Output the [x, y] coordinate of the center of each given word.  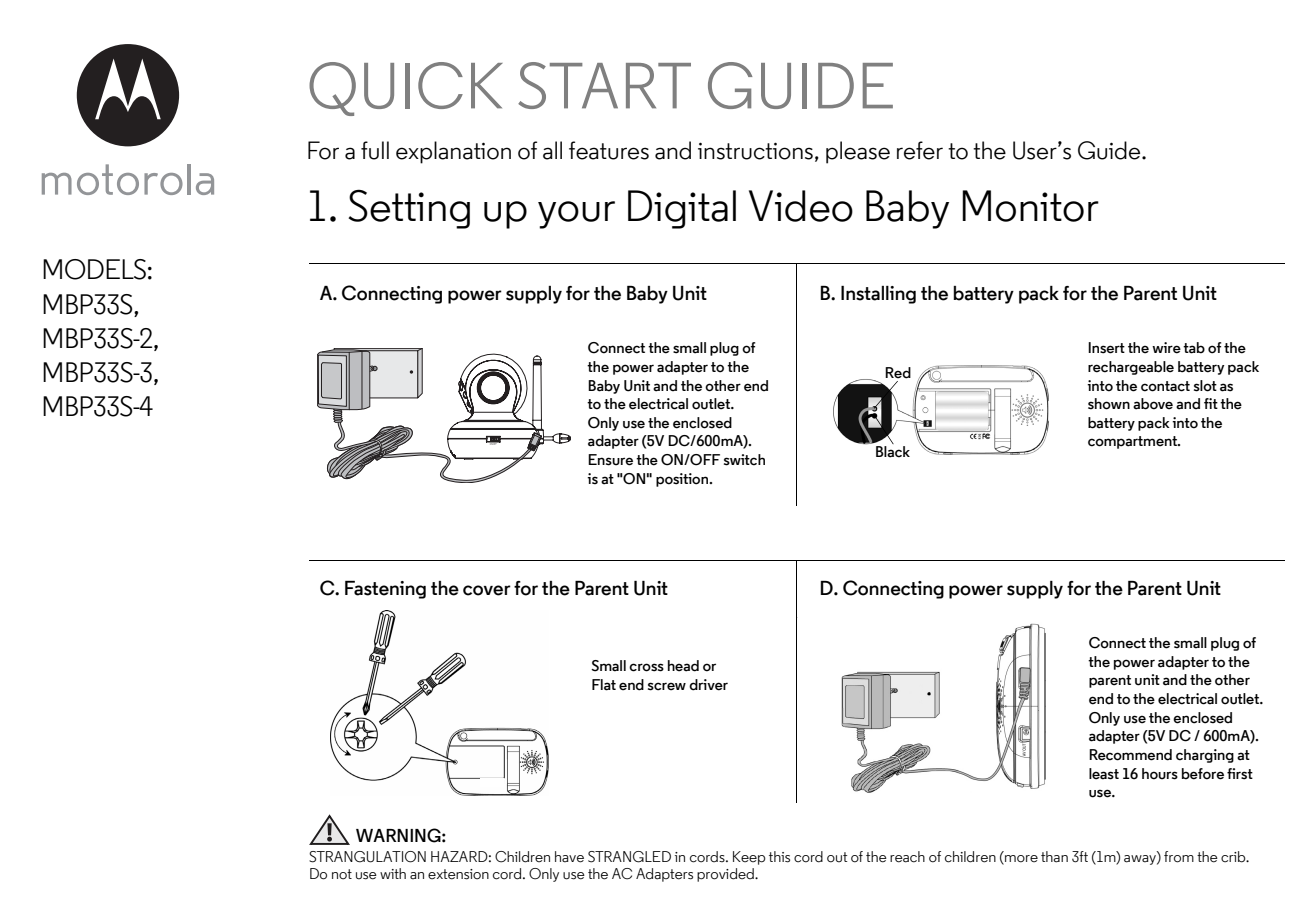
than [1054, 857]
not [342, 874]
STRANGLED [629, 857]
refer [920, 150]
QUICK [406, 89]
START [604, 85]
